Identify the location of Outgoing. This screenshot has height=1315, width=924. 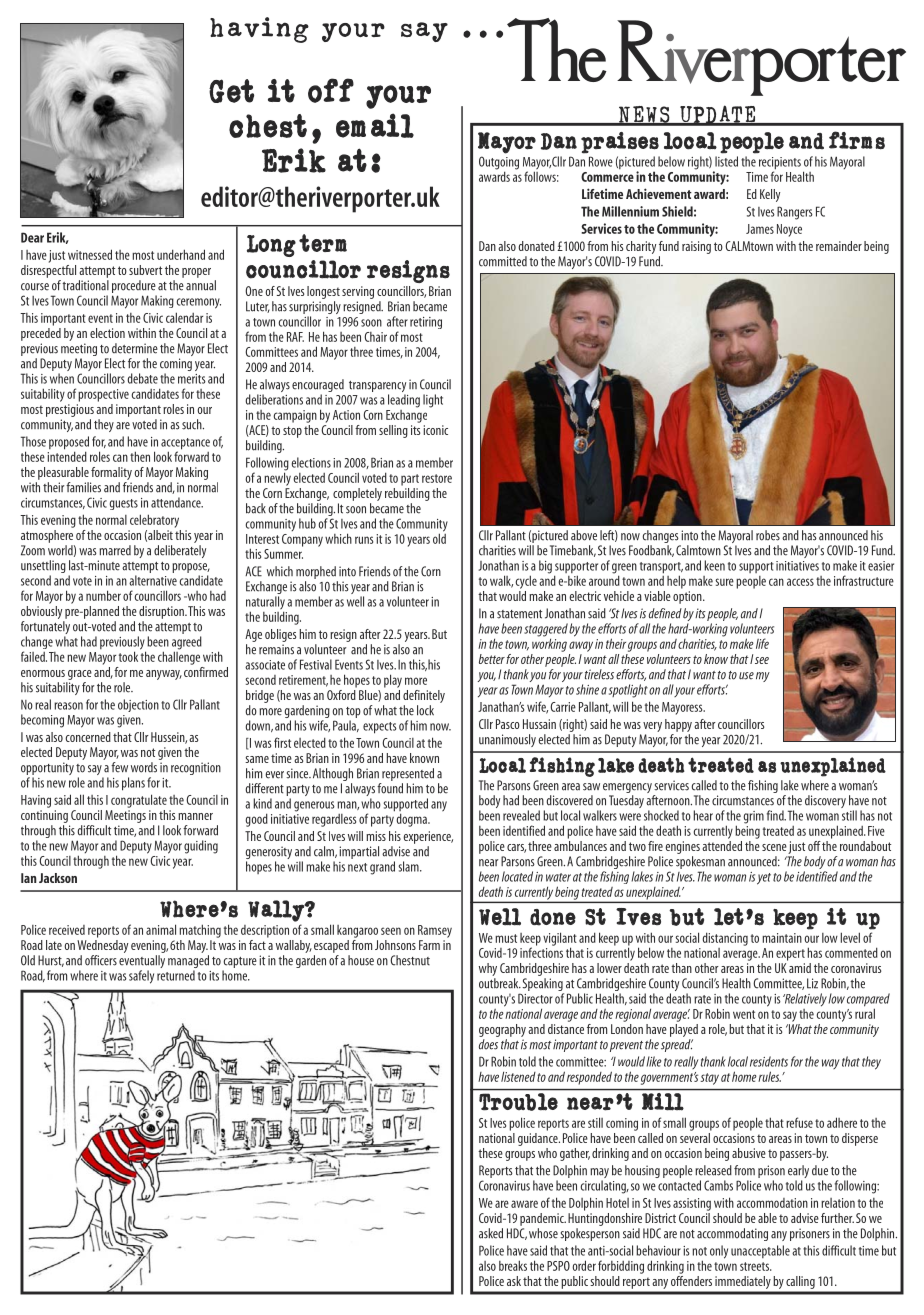
(499, 164).
